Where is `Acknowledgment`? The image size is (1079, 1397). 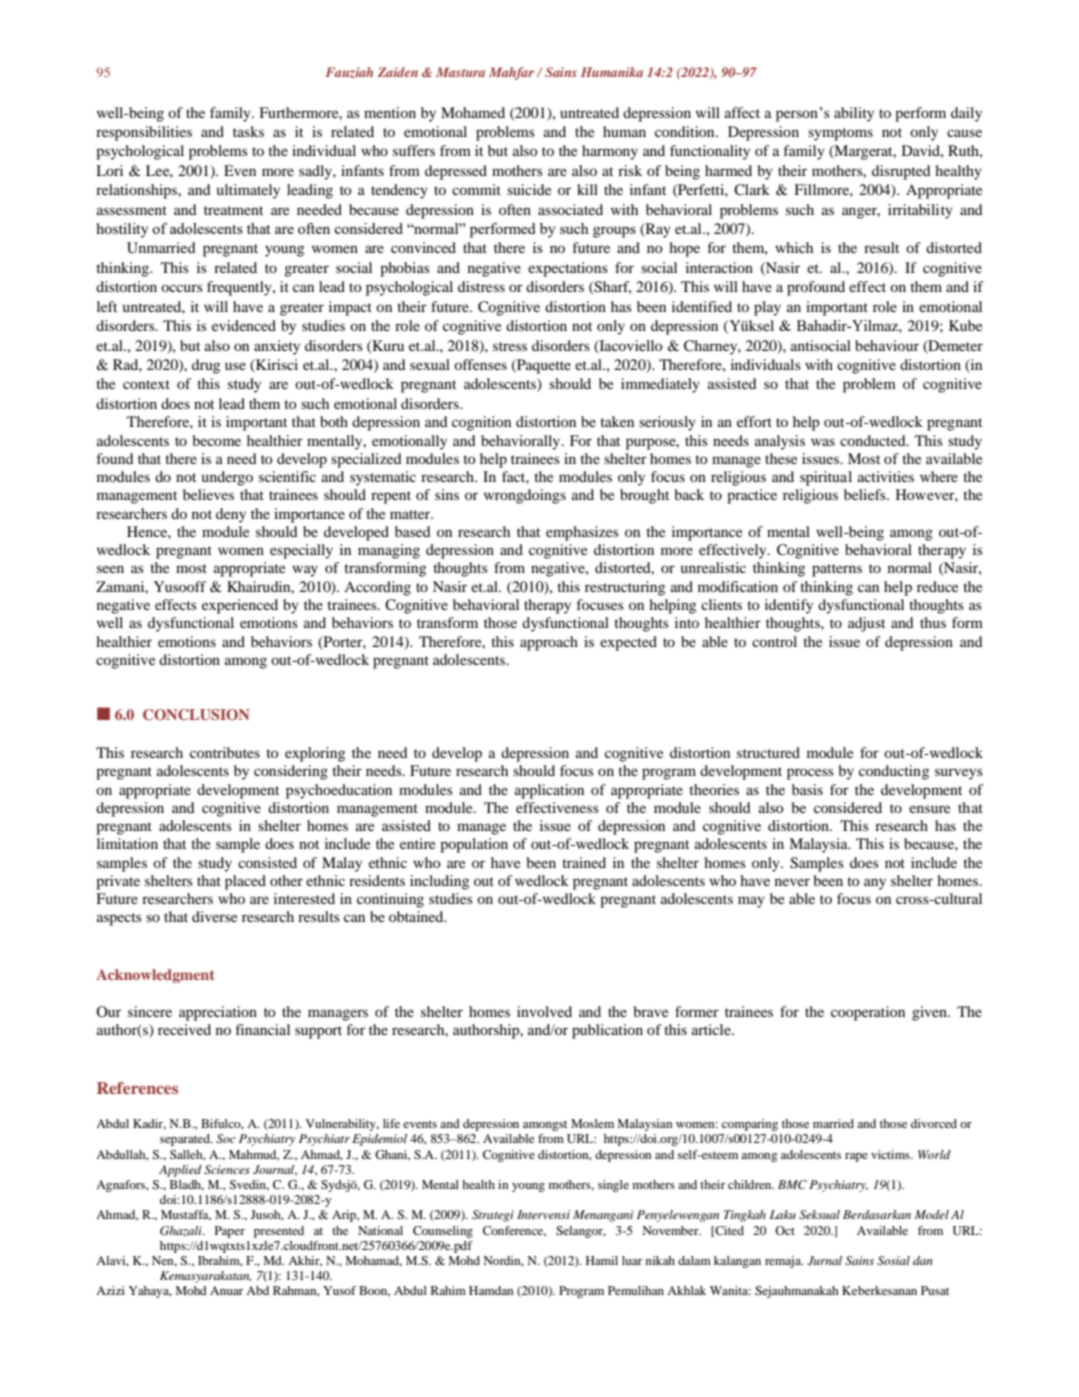 Acknowledgment is located at coordinates (155, 976).
